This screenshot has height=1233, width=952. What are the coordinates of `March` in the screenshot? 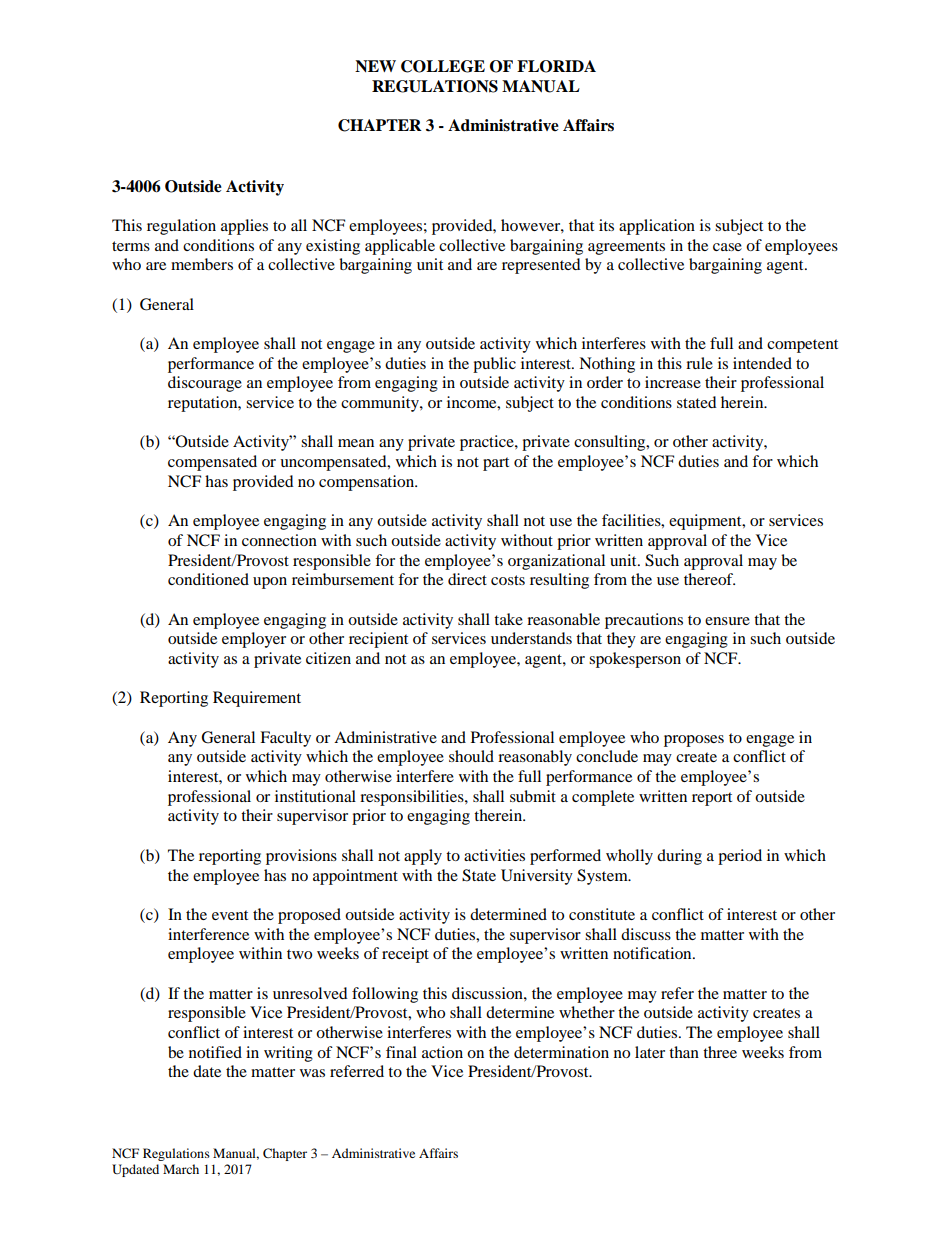 It's located at (181, 1169).
